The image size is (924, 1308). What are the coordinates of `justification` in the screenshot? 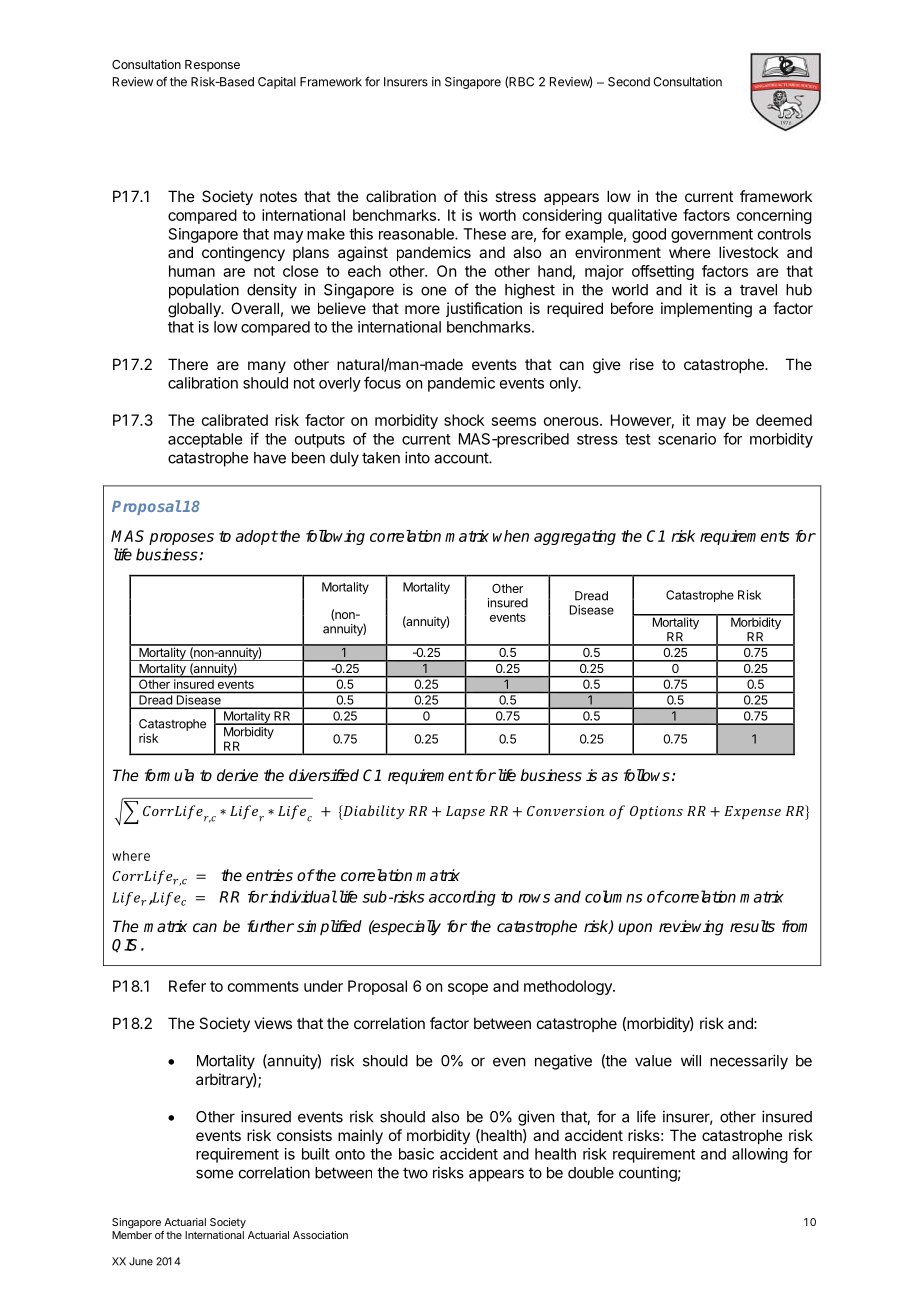 It's located at (484, 309).
